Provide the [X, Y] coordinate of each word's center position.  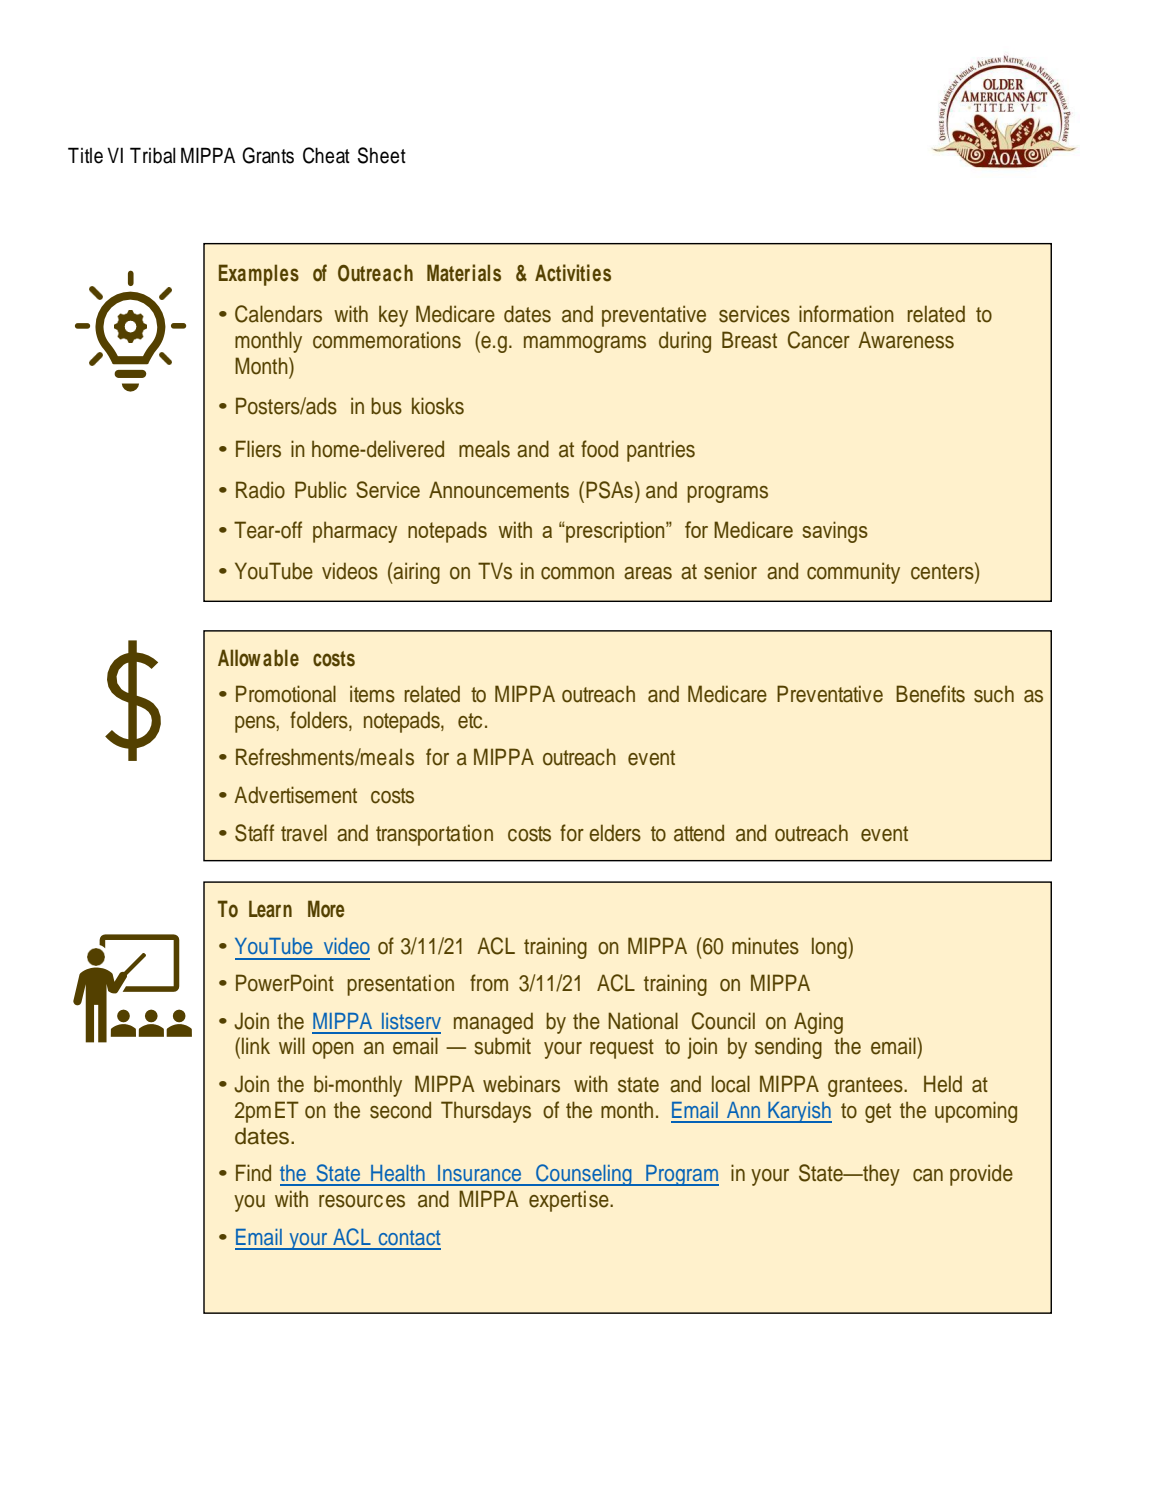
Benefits [930, 694]
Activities [573, 273]
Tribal [152, 155]
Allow [239, 658]
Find [253, 1173]
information [846, 314]
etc [470, 721]
